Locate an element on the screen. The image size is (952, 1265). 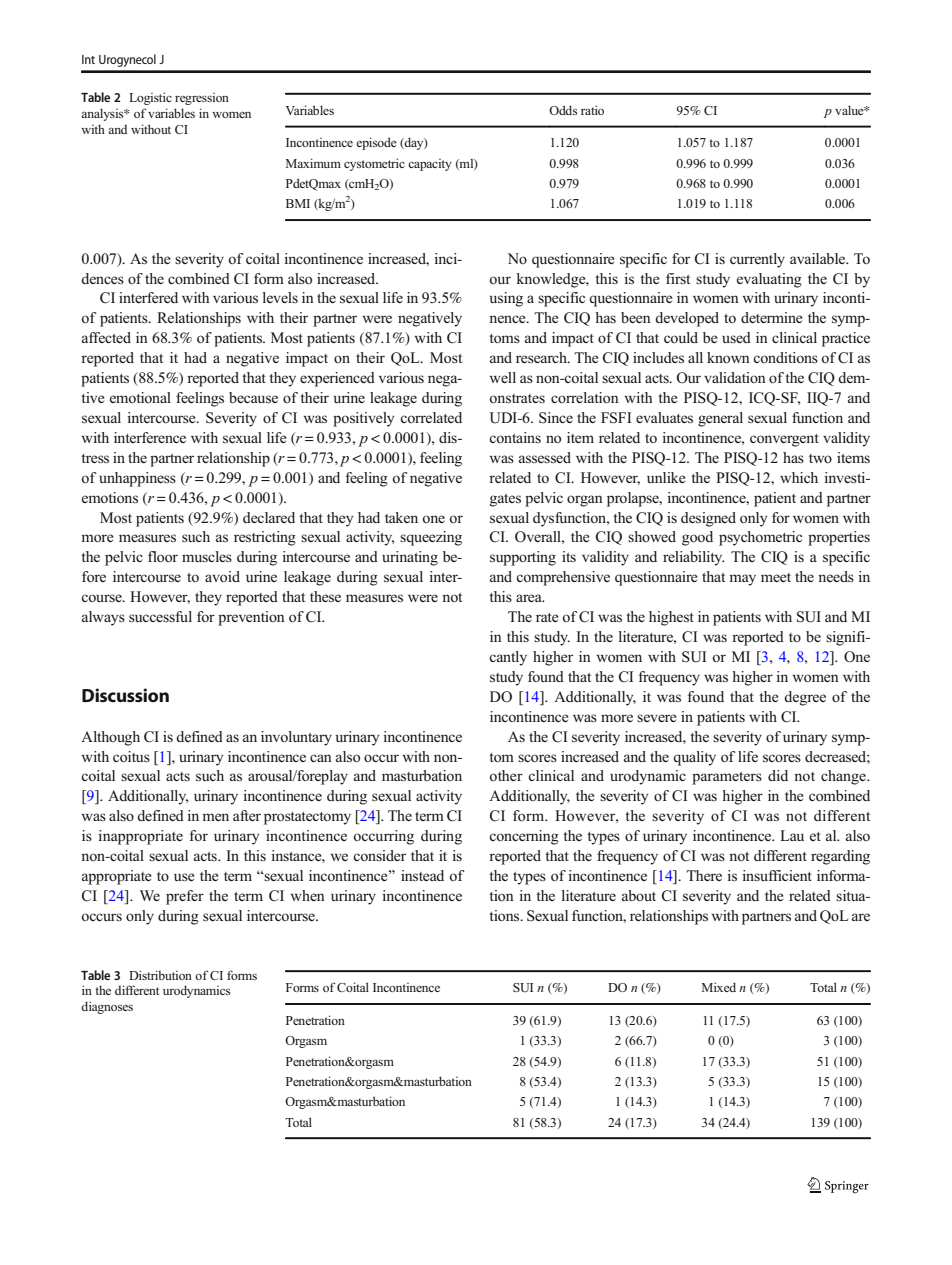
diagnoses is located at coordinates (107, 1007).
